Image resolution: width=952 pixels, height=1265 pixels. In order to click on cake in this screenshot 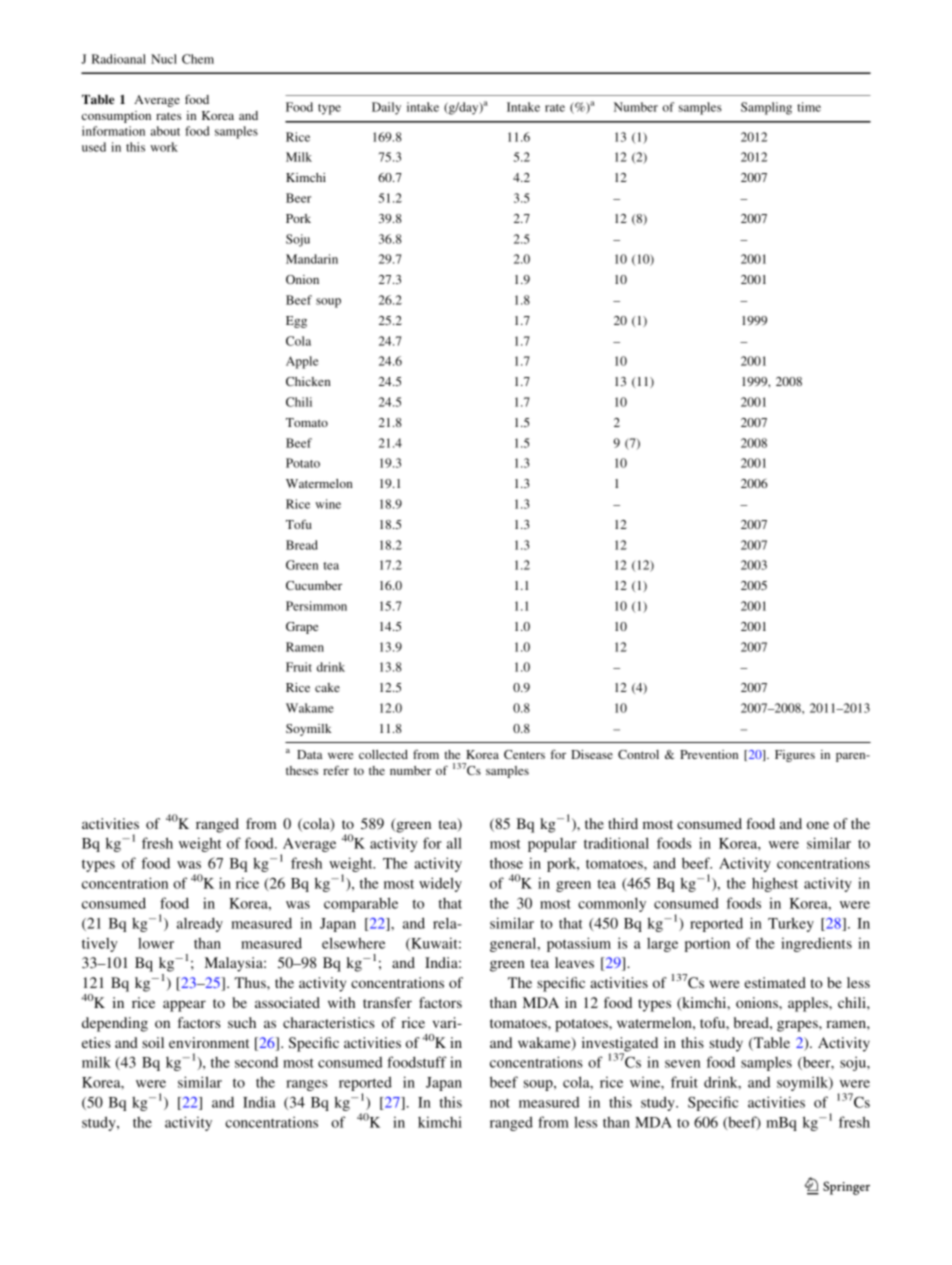, I will do `click(327, 687)`.
